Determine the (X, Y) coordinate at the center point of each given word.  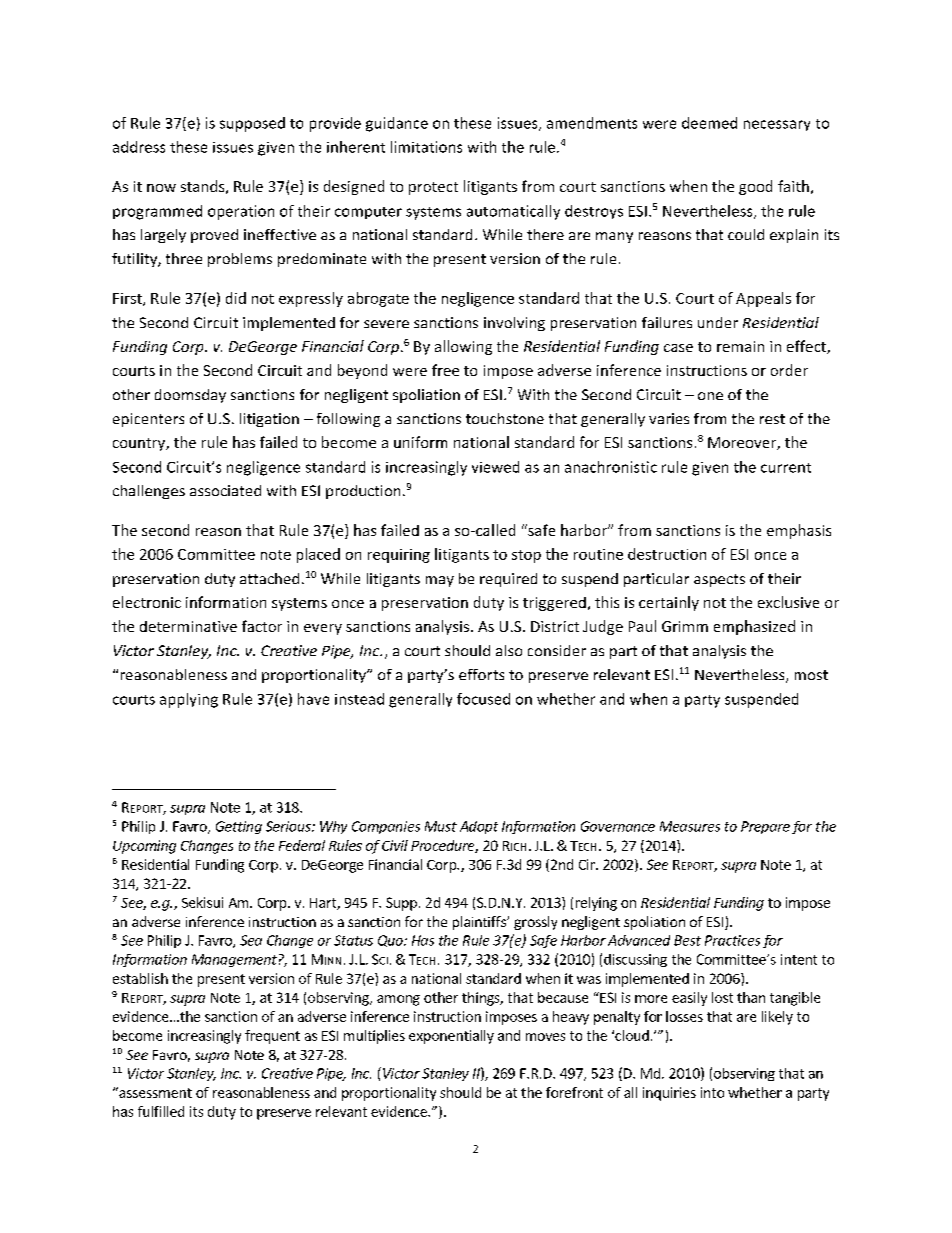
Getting (239, 827)
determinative (188, 626)
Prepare (765, 827)
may (440, 581)
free (445, 370)
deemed (709, 123)
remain (740, 346)
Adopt (479, 827)
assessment (154, 1092)
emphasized (754, 627)
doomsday (190, 396)
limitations (426, 147)
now (161, 188)
